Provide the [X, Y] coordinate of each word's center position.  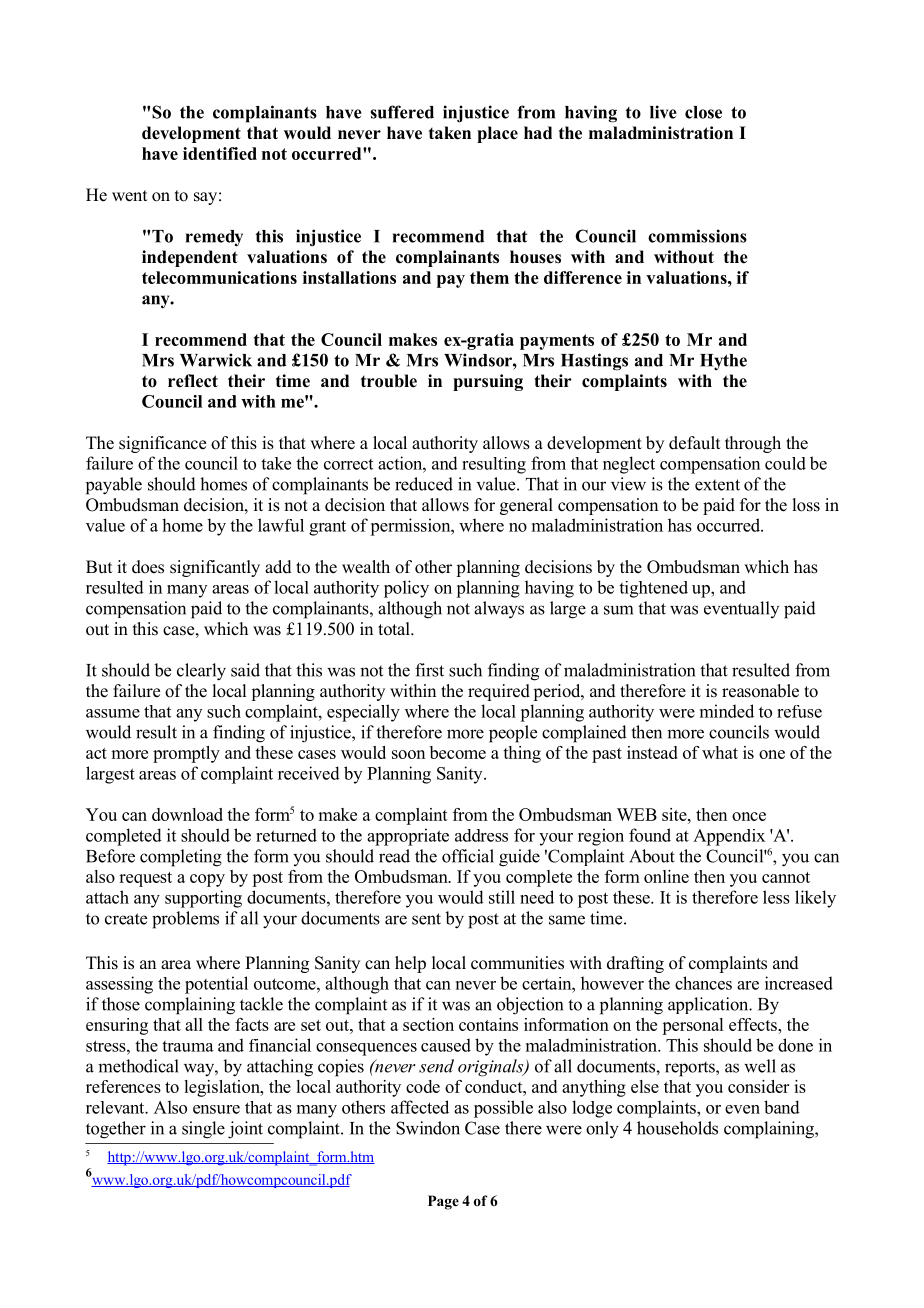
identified [220, 153]
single [203, 1130]
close [703, 112]
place [497, 134]
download [187, 814]
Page [443, 1202]
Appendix [729, 837]
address [481, 835]
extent [717, 485]
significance [162, 444]
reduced [424, 484]
